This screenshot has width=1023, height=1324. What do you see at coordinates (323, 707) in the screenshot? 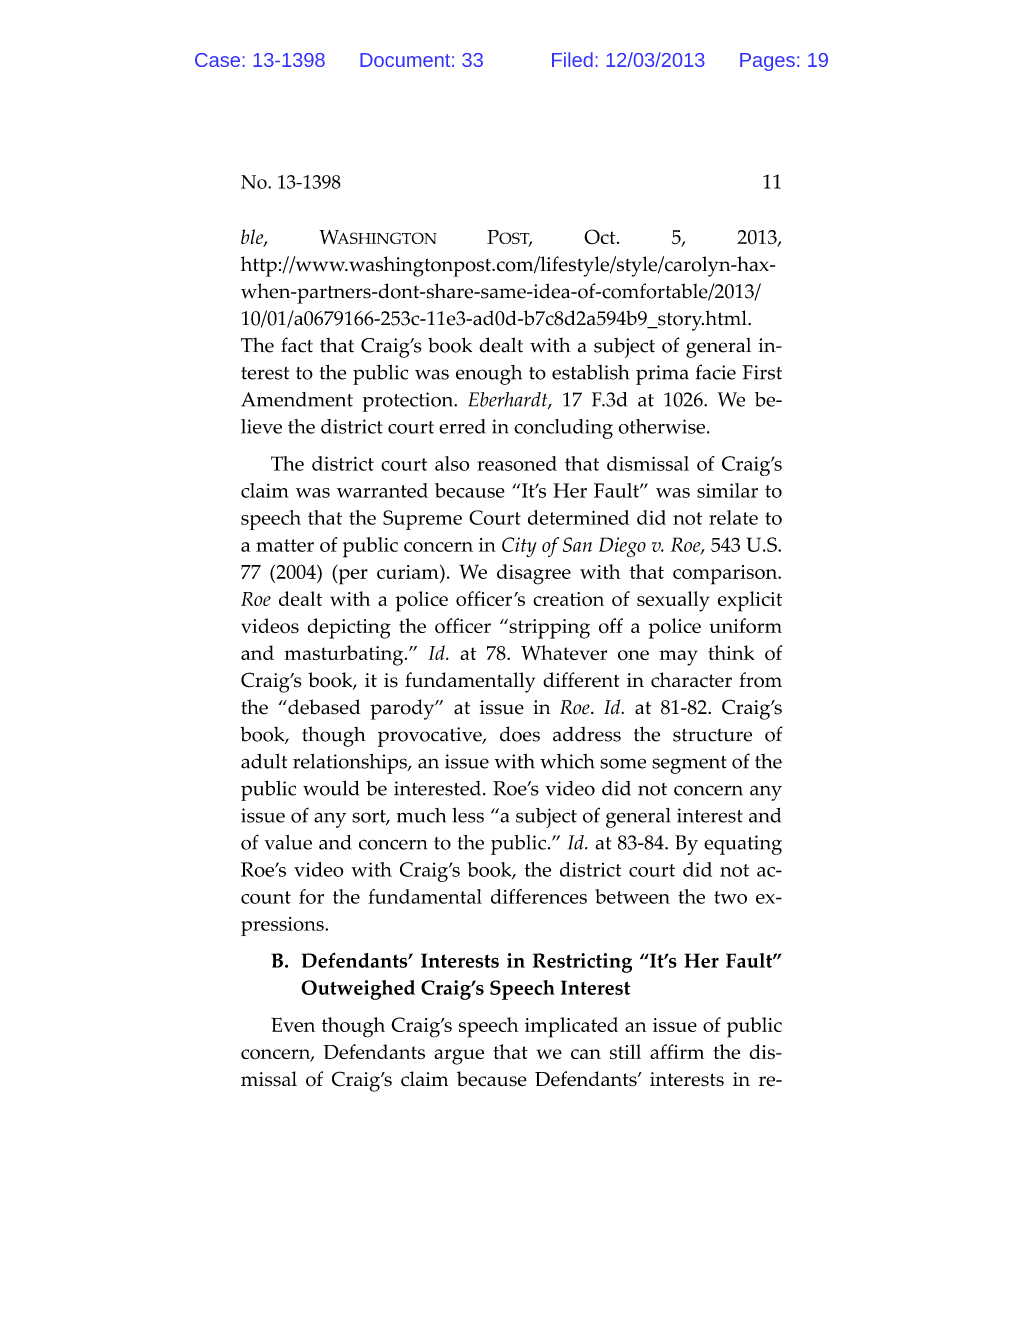
I see `debased` at bounding box center [323, 707].
